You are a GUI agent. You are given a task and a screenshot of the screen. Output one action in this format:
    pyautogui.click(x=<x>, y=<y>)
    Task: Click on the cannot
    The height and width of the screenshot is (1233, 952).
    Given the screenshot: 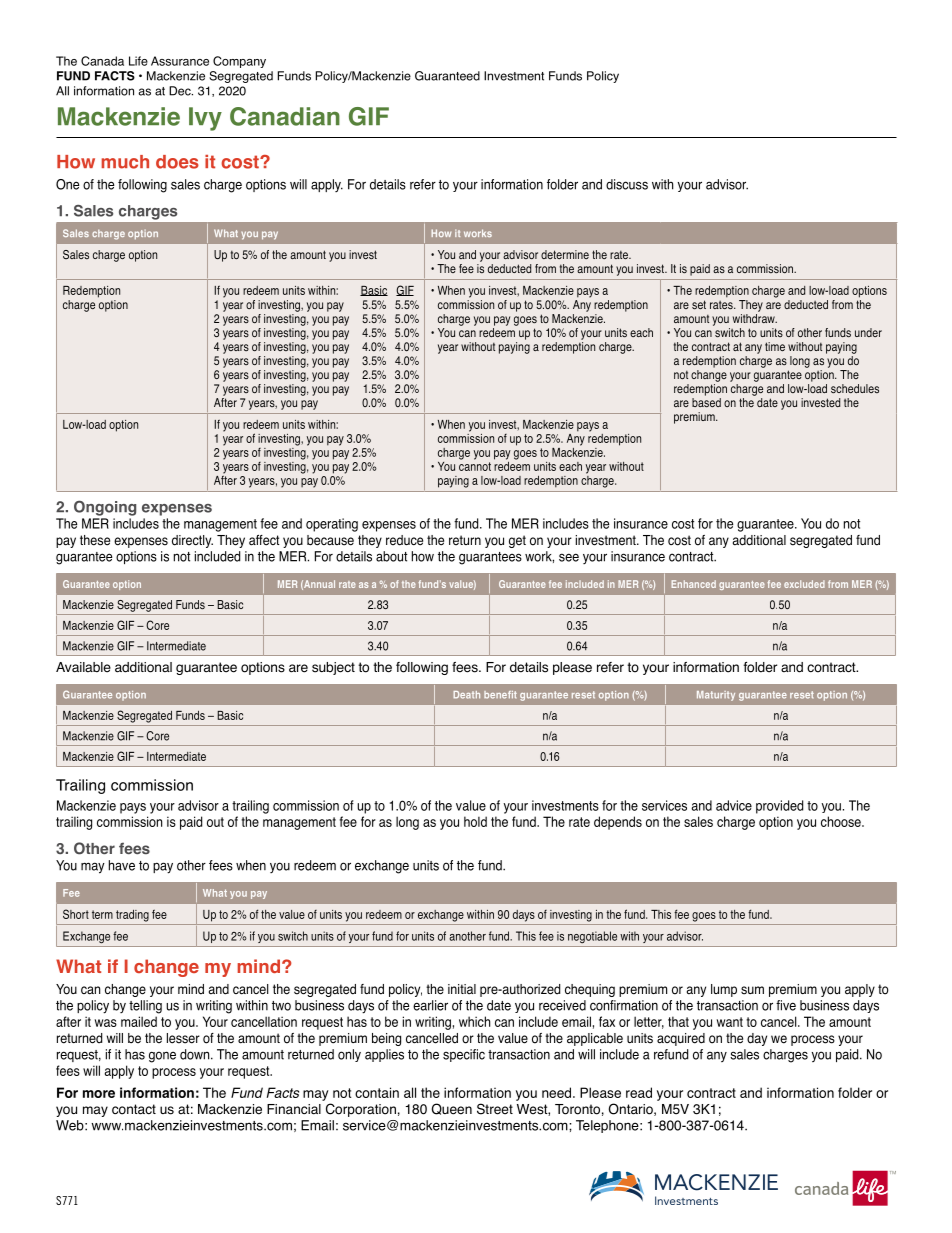 What is the action you would take?
    pyautogui.click(x=475, y=466)
